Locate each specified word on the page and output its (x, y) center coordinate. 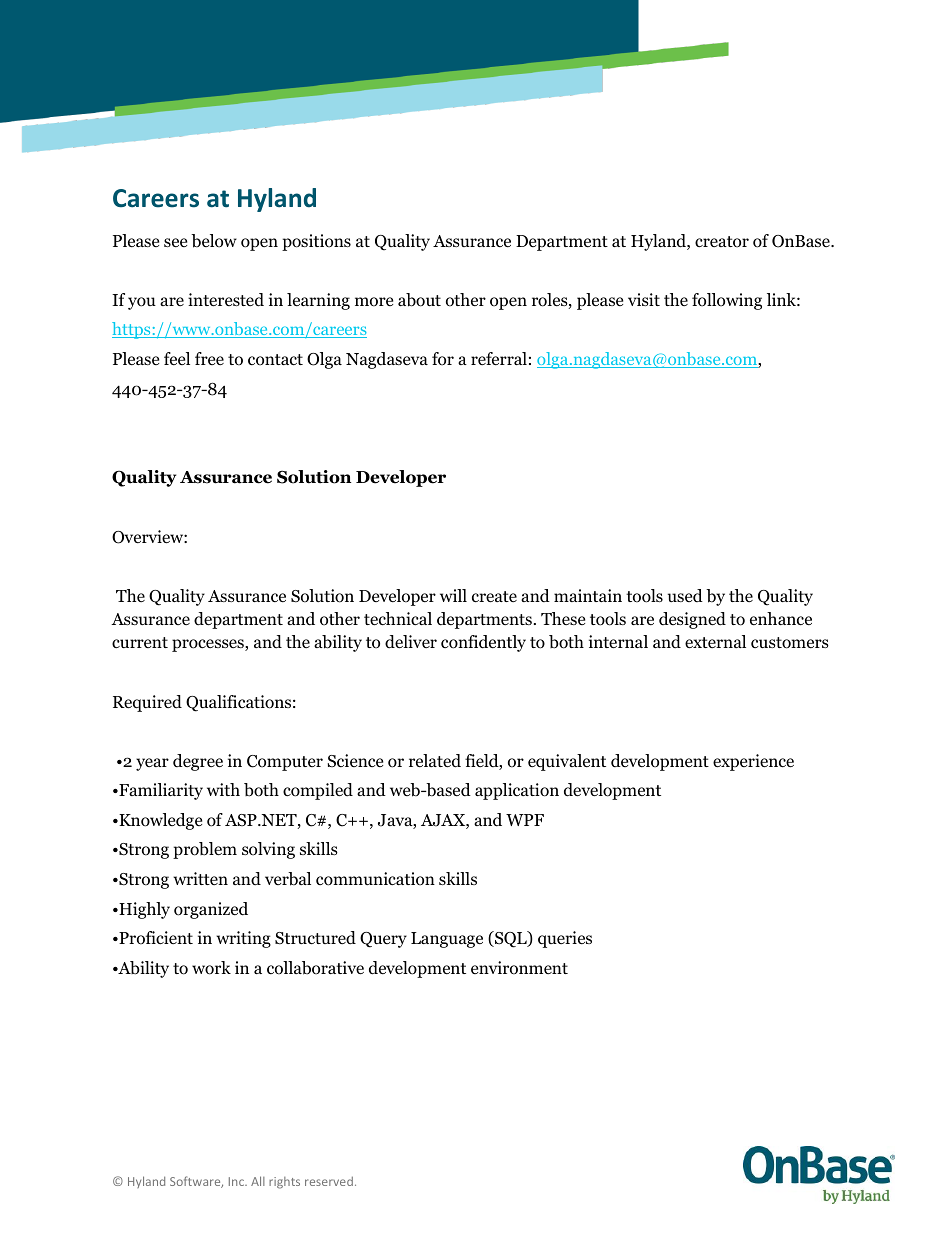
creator (722, 242)
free (209, 358)
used (685, 595)
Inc (237, 1181)
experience (753, 762)
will (453, 595)
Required (147, 703)
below (214, 241)
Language (447, 940)
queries (565, 939)
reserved (329, 1181)
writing (243, 939)
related (435, 761)
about (419, 300)
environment (519, 968)
